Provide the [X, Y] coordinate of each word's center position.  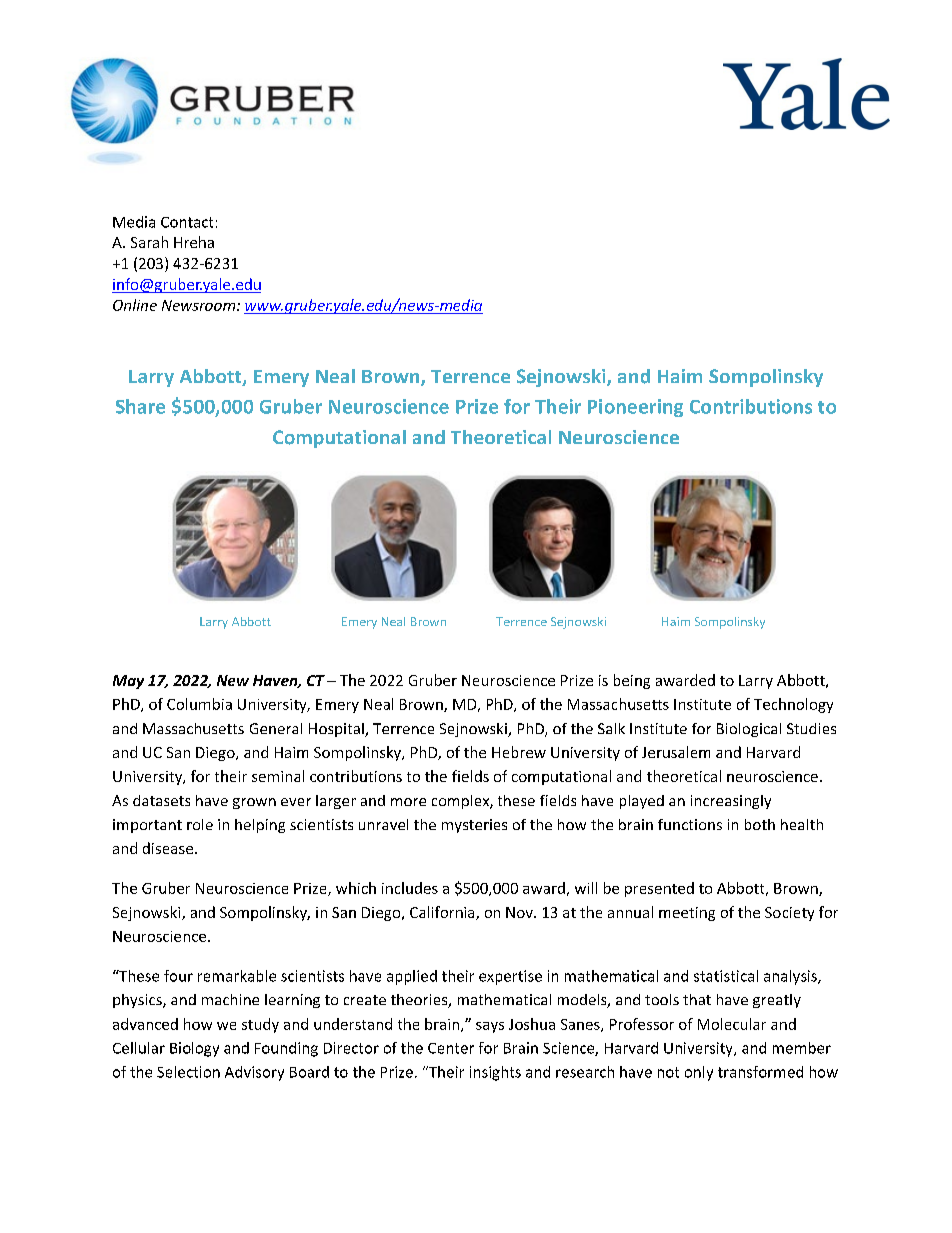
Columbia [199, 704]
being [632, 681]
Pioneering [635, 408]
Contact [187, 222]
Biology [194, 1049]
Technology [793, 705]
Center [451, 1048]
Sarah [149, 242]
